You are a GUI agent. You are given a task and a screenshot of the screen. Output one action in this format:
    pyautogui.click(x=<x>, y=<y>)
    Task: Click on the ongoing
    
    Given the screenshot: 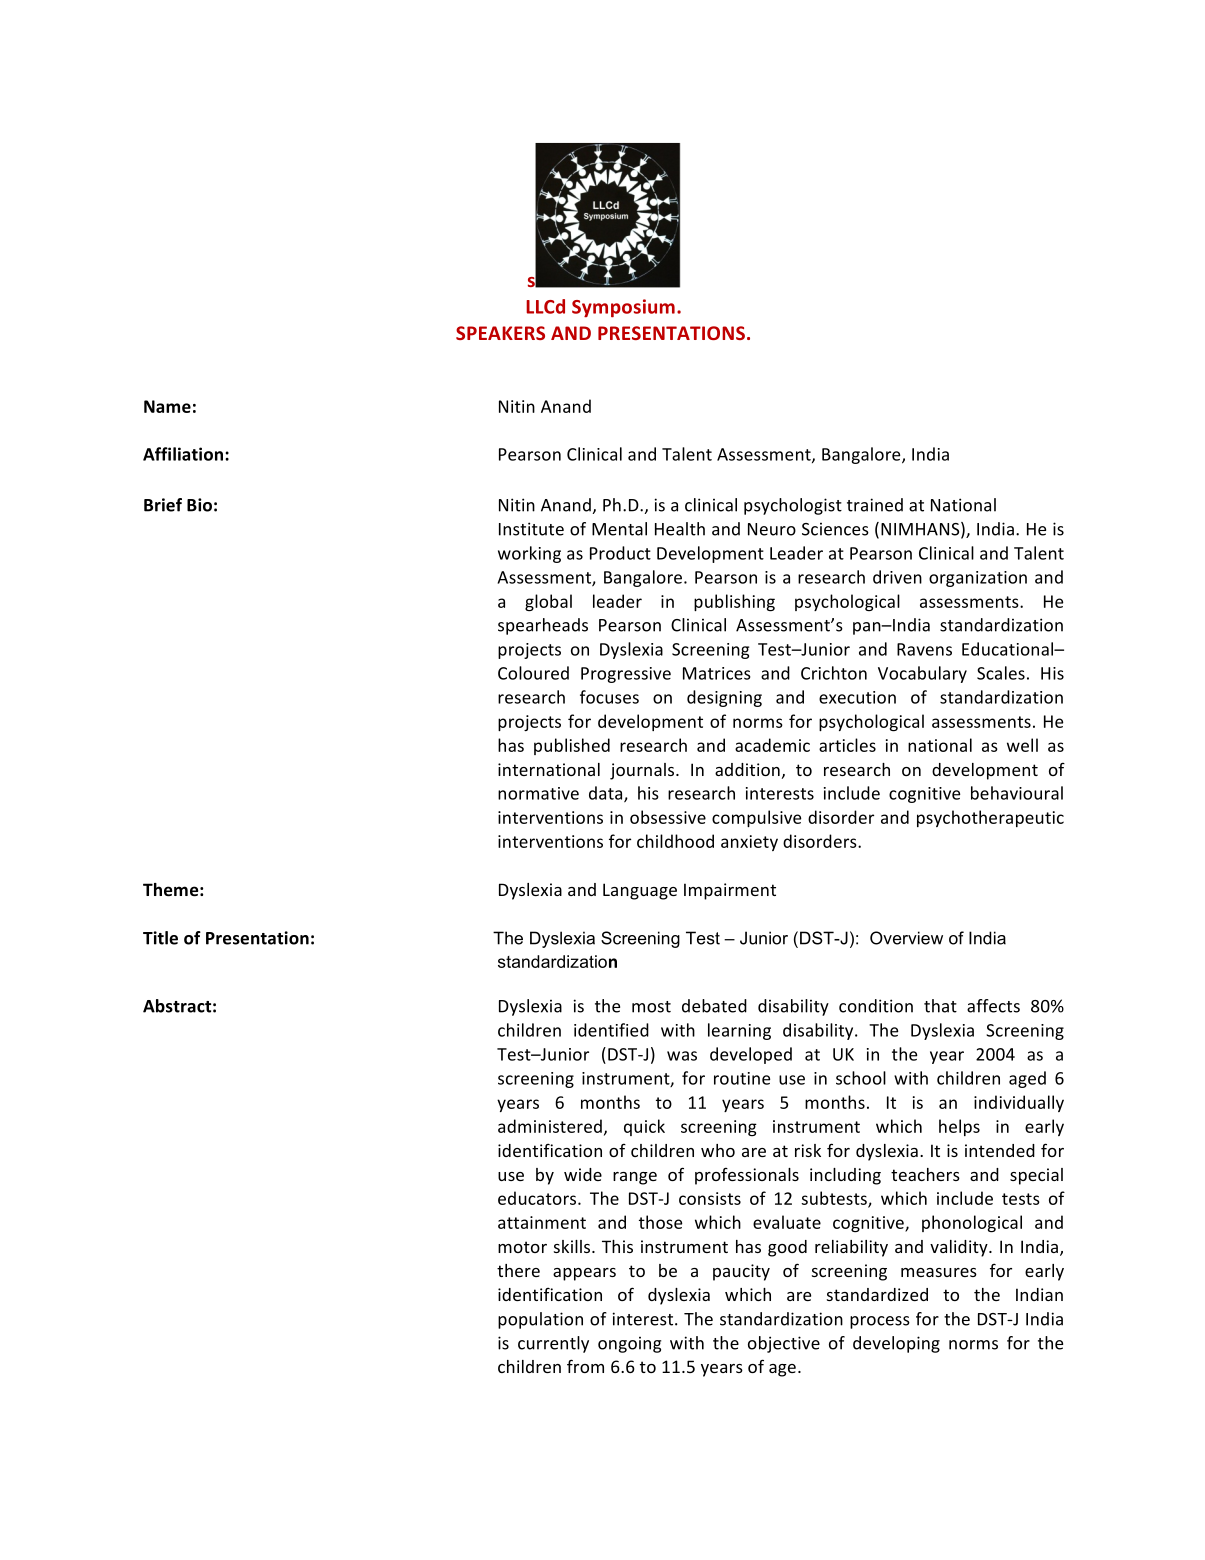 What is the action you would take?
    pyautogui.click(x=629, y=1345)
